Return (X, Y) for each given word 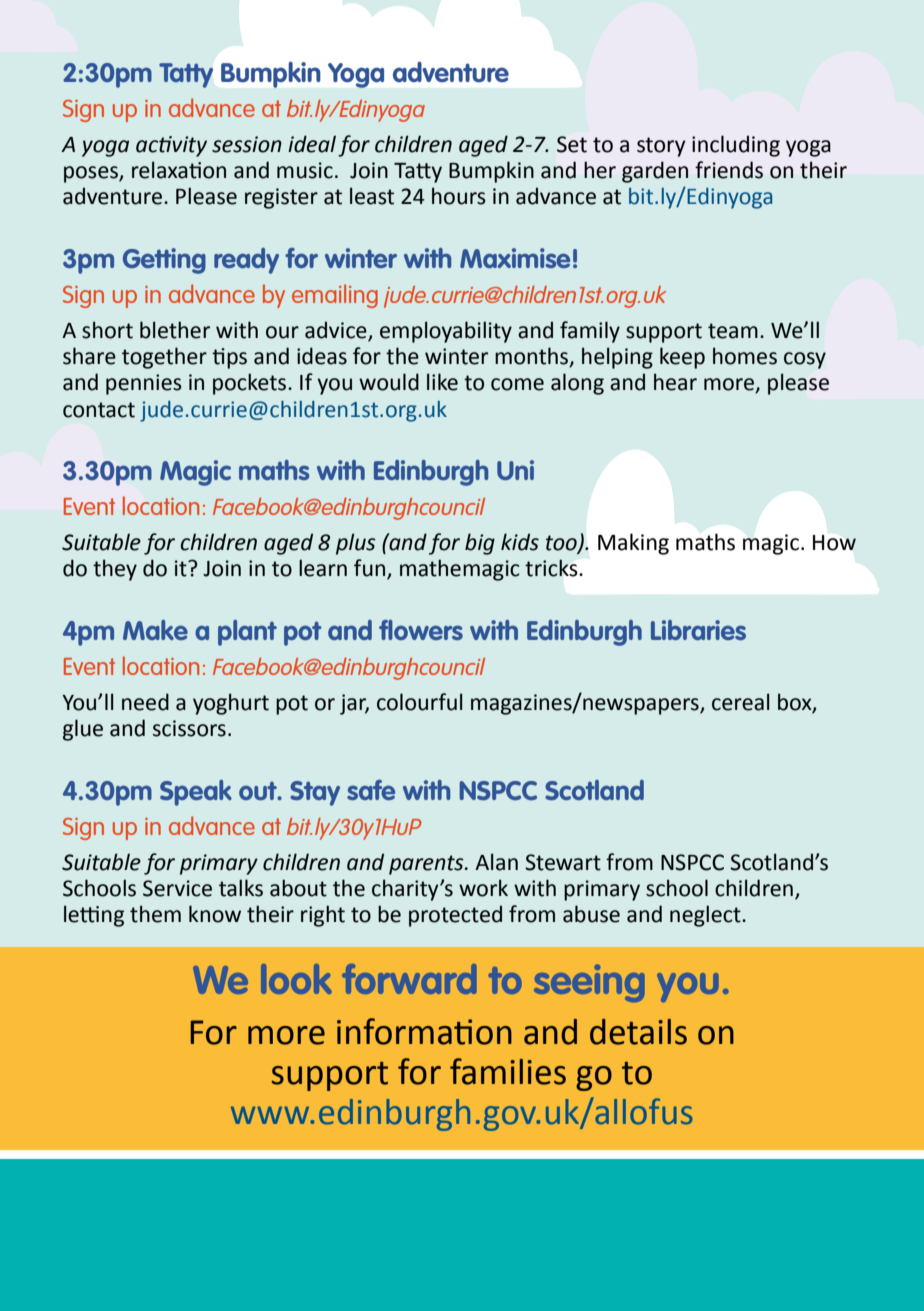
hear (675, 382)
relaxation (179, 170)
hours (459, 196)
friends (729, 170)
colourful (420, 702)
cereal (741, 702)
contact (99, 410)
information (424, 1031)
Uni (515, 470)
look (296, 979)
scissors (189, 728)
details (638, 1032)
